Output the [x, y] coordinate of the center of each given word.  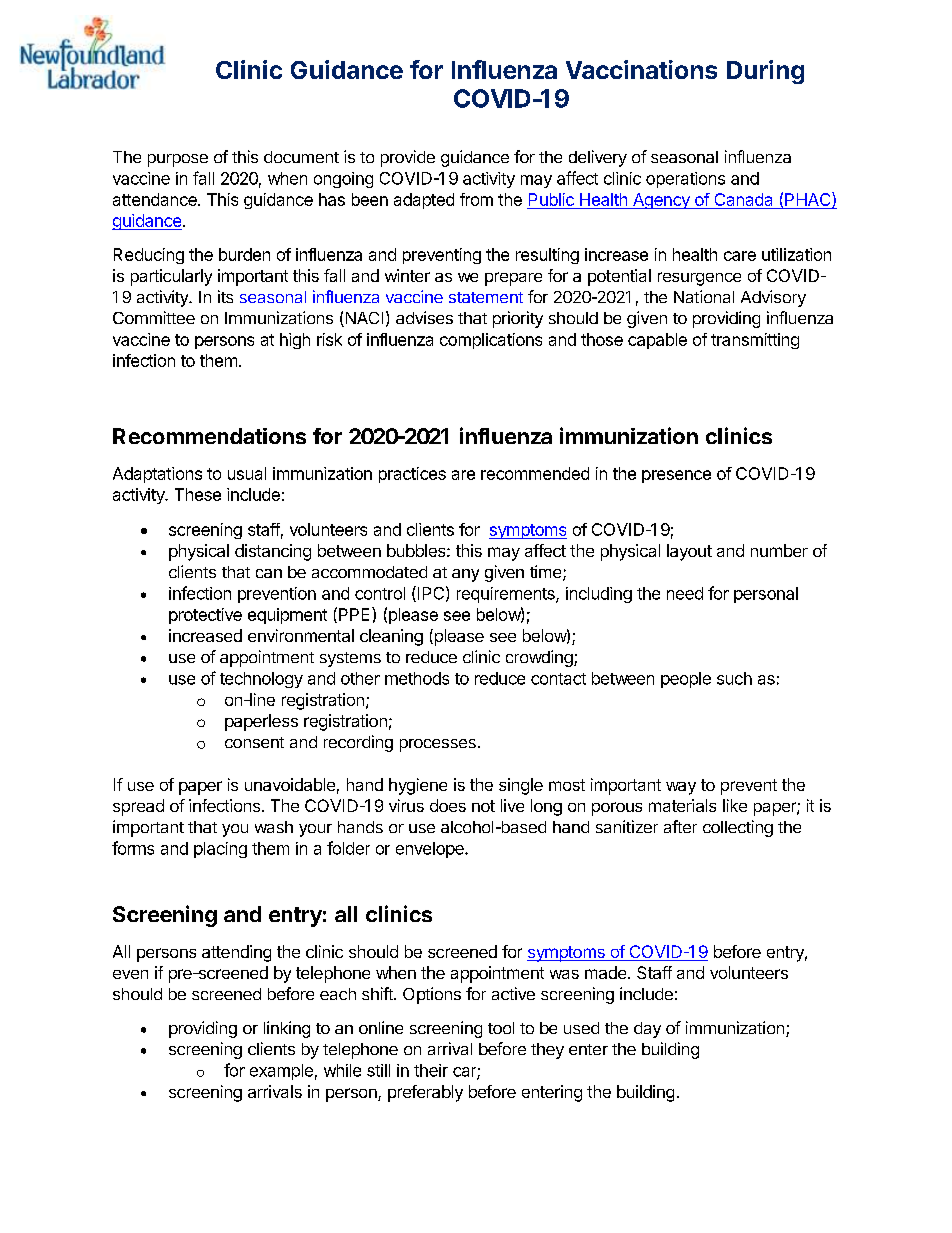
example [281, 1072]
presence [676, 476]
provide [408, 158]
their [431, 1070]
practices [412, 475]
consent [254, 742]
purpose [178, 160]
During [765, 72]
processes [438, 745]
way [681, 788]
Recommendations [209, 436]
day [647, 1030]
